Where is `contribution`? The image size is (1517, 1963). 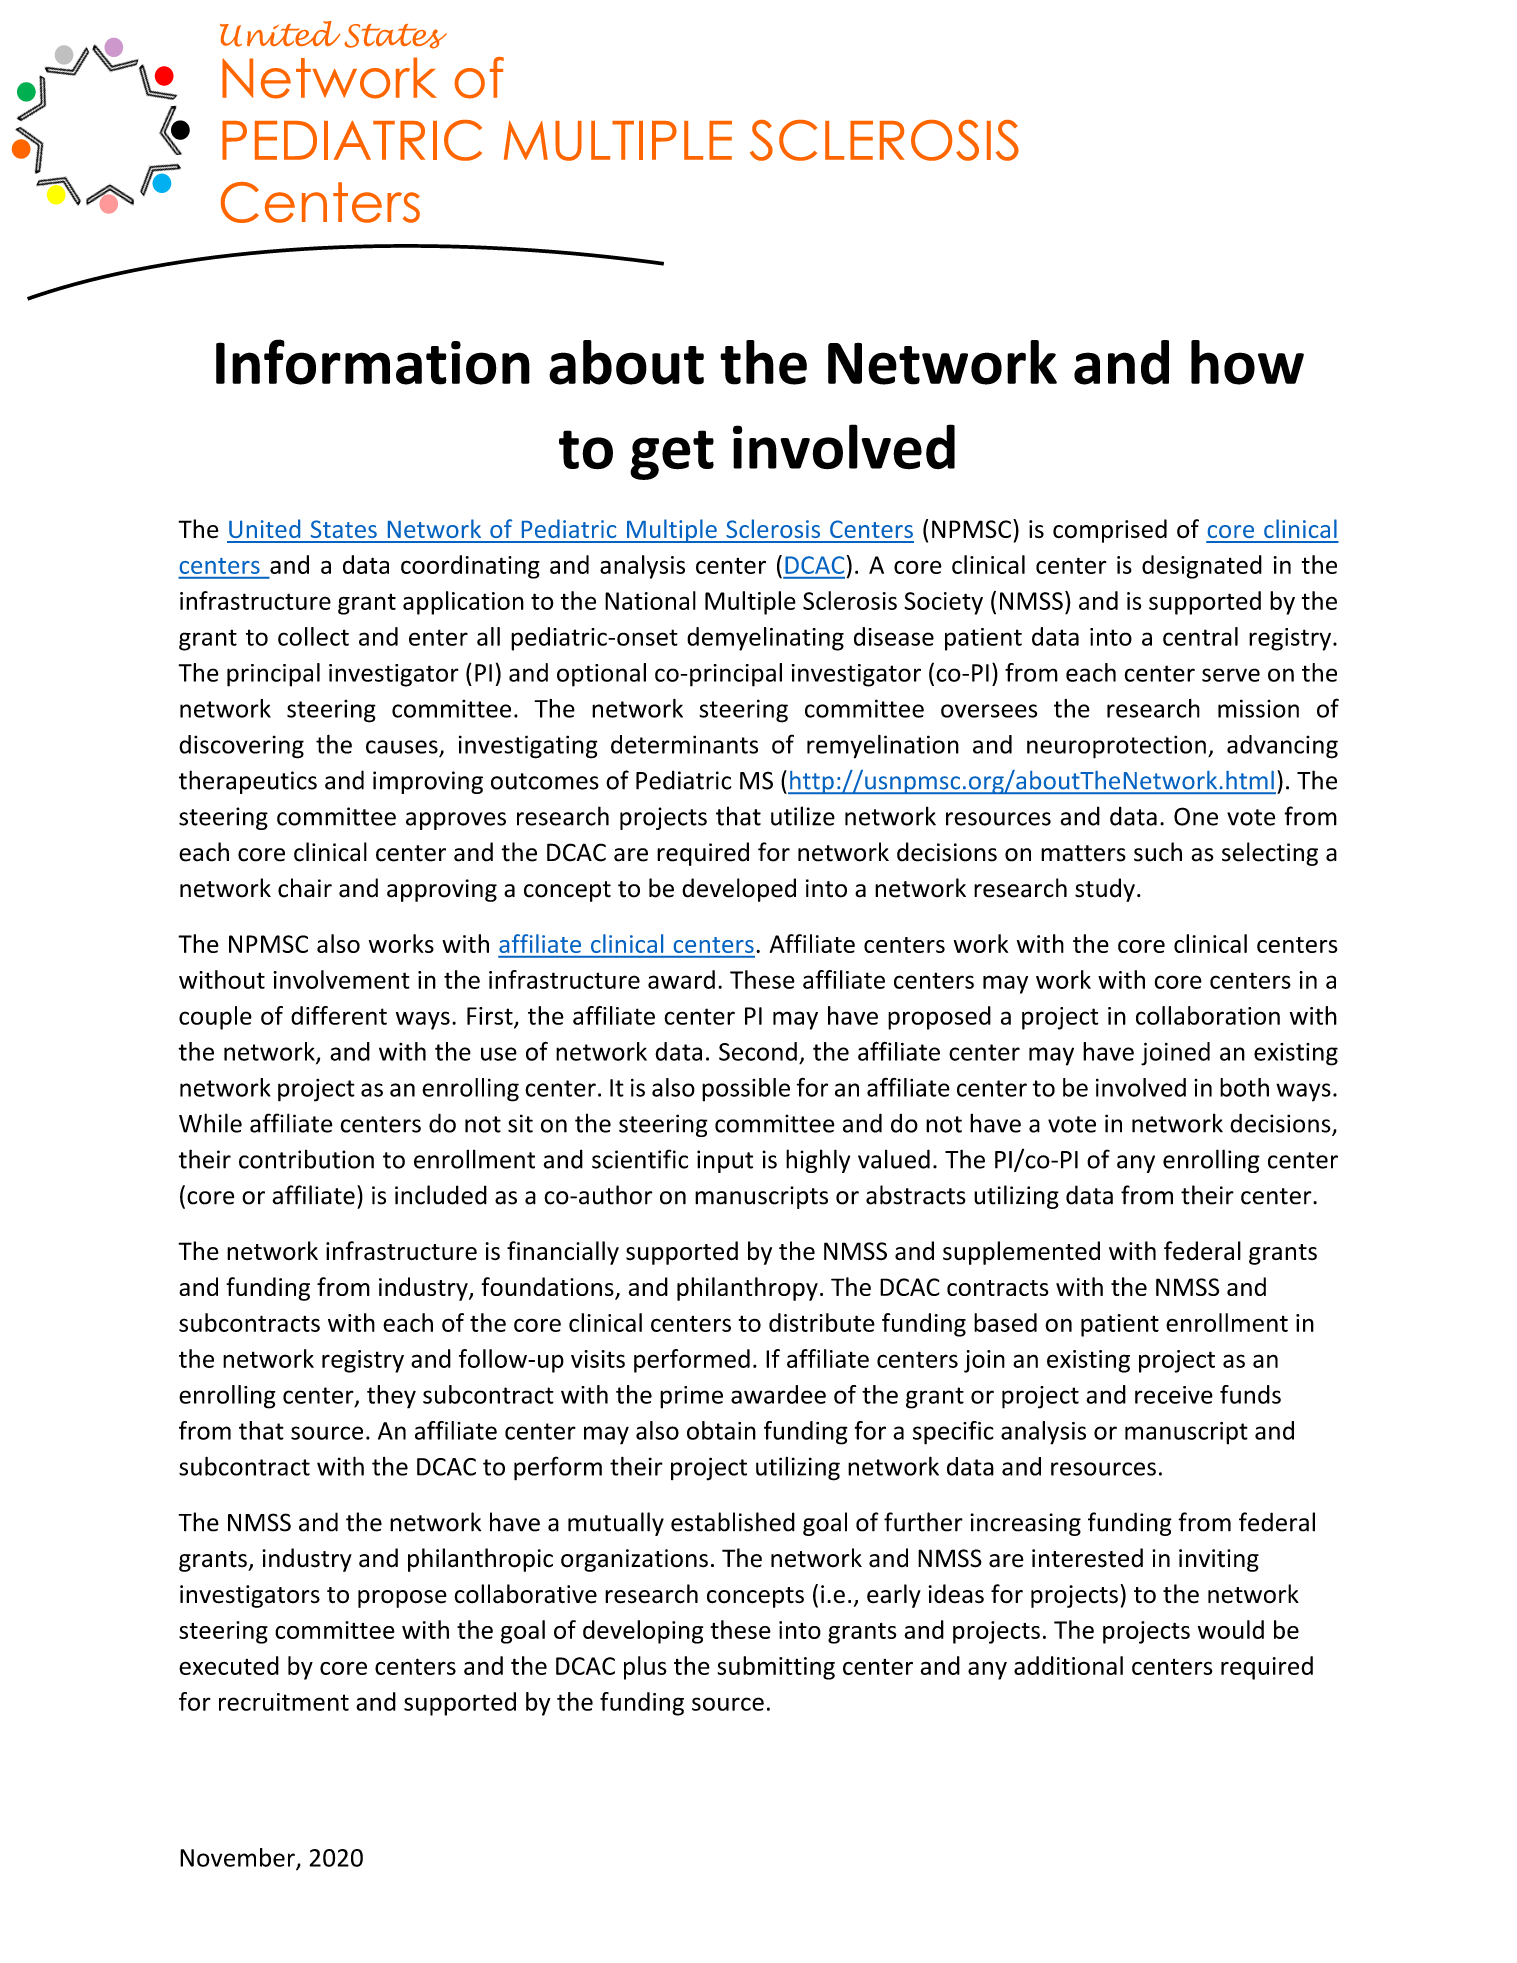
contribution is located at coordinates (306, 1159).
